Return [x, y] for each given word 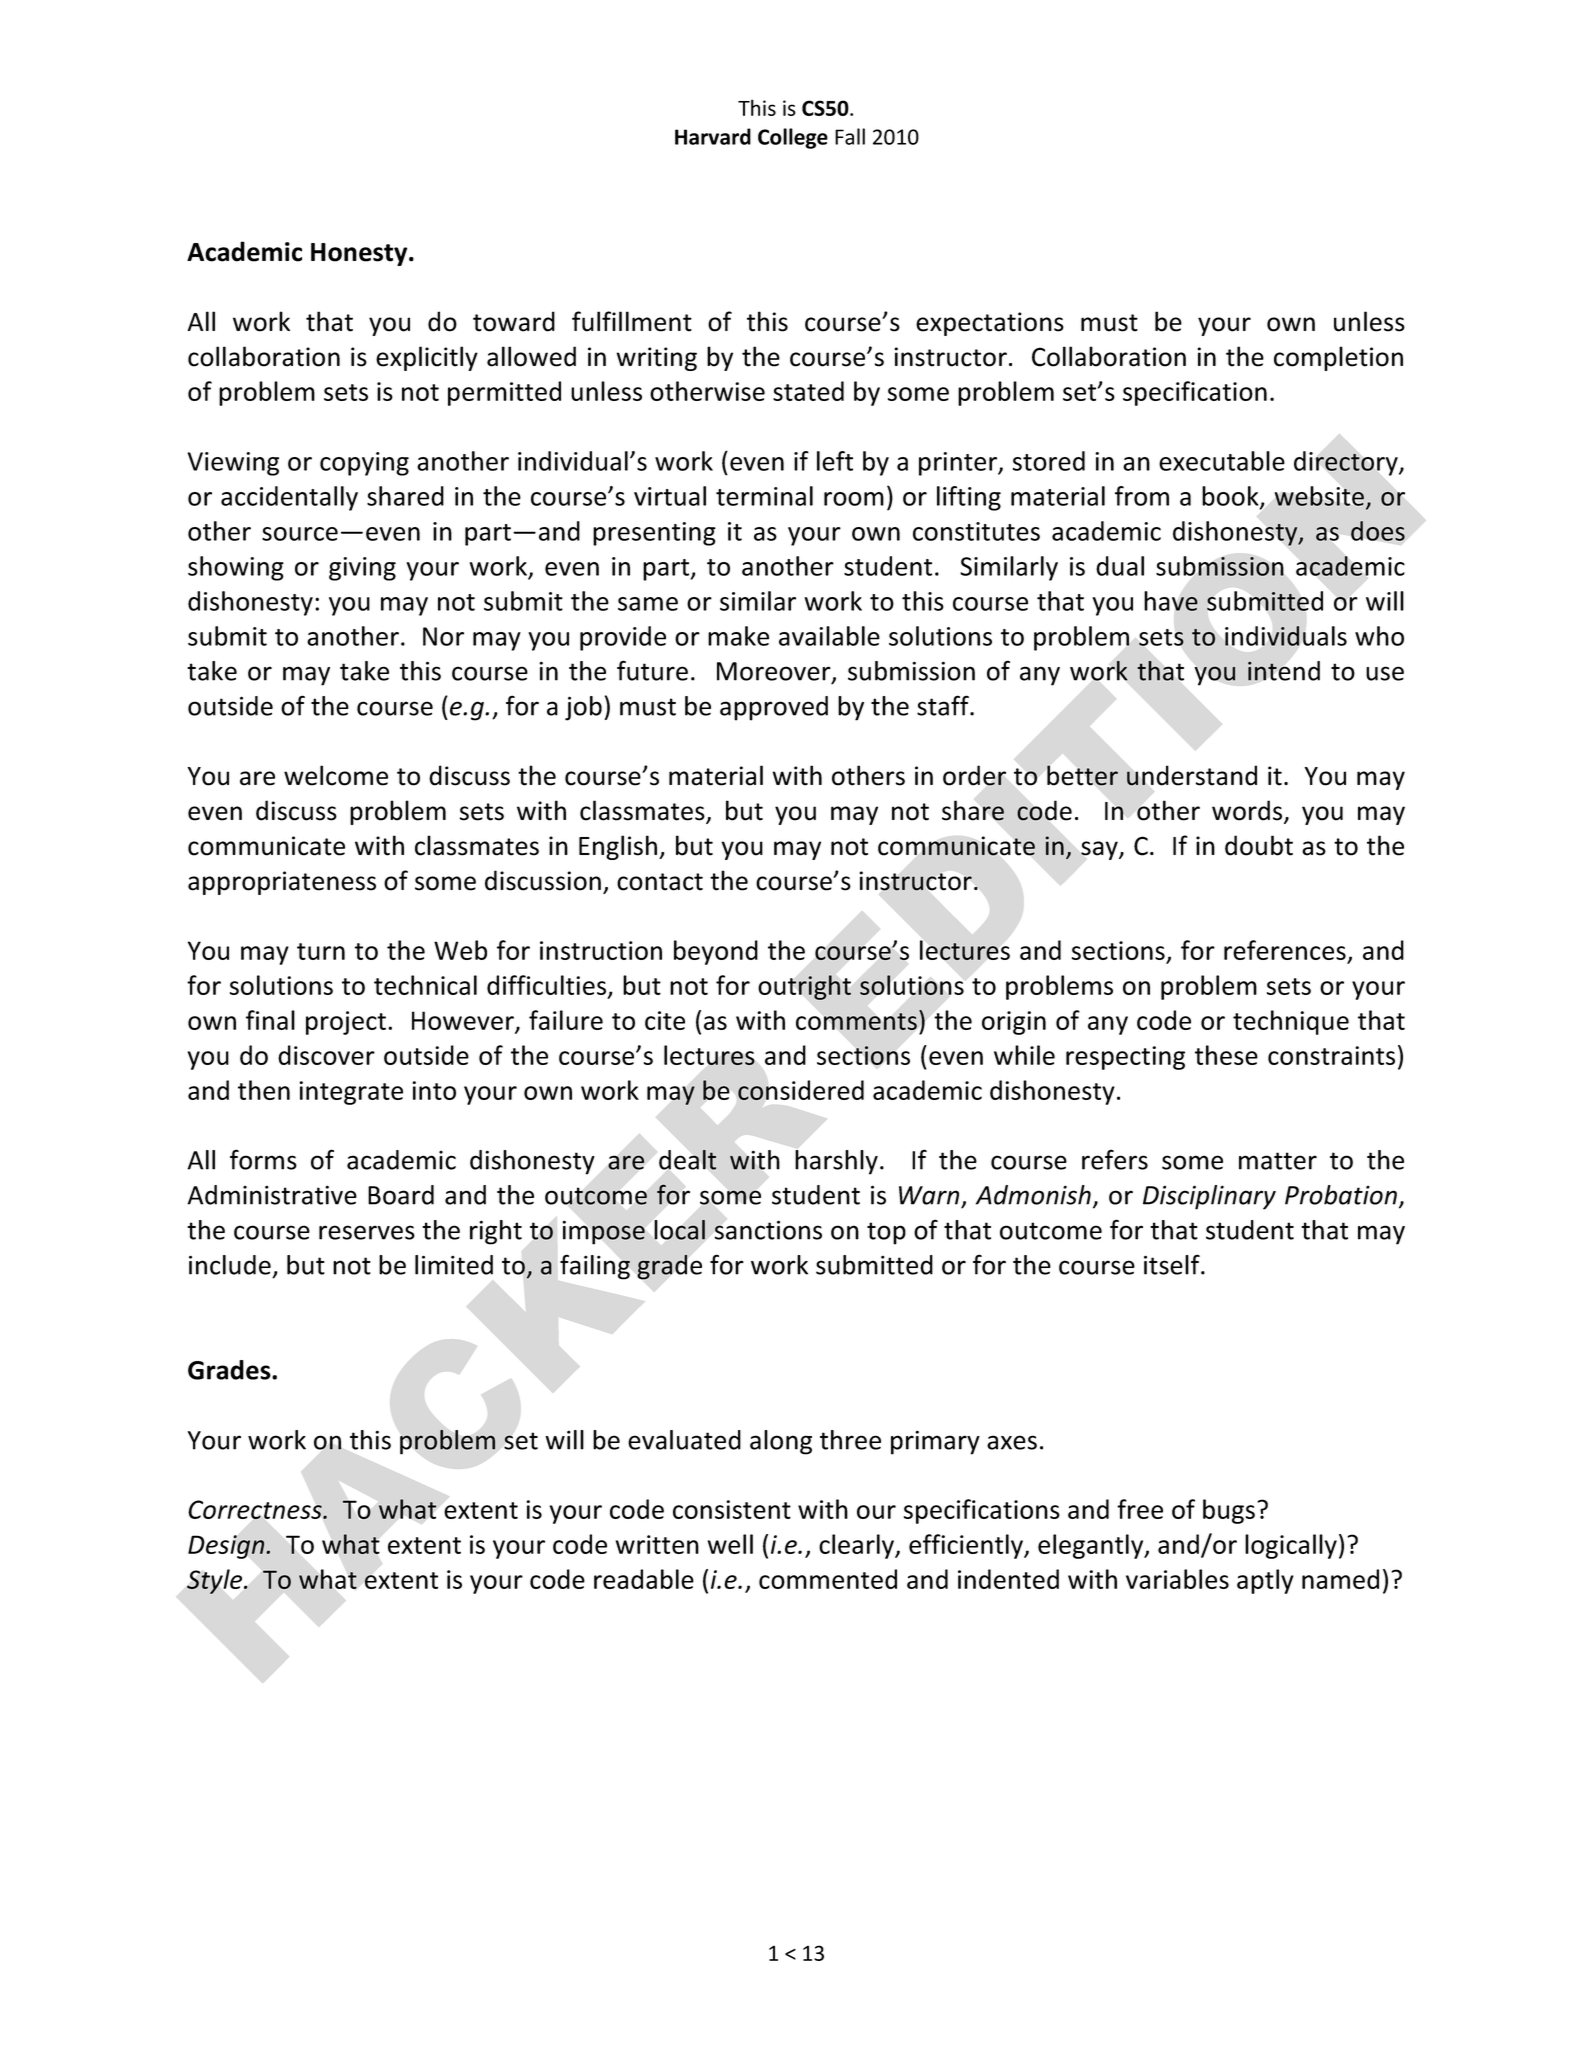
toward [514, 321]
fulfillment [632, 321]
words [1248, 811]
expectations [990, 324]
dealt [688, 1159]
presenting [654, 534]
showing [236, 568]
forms [263, 1159]
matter [1278, 1161]
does [1378, 531]
